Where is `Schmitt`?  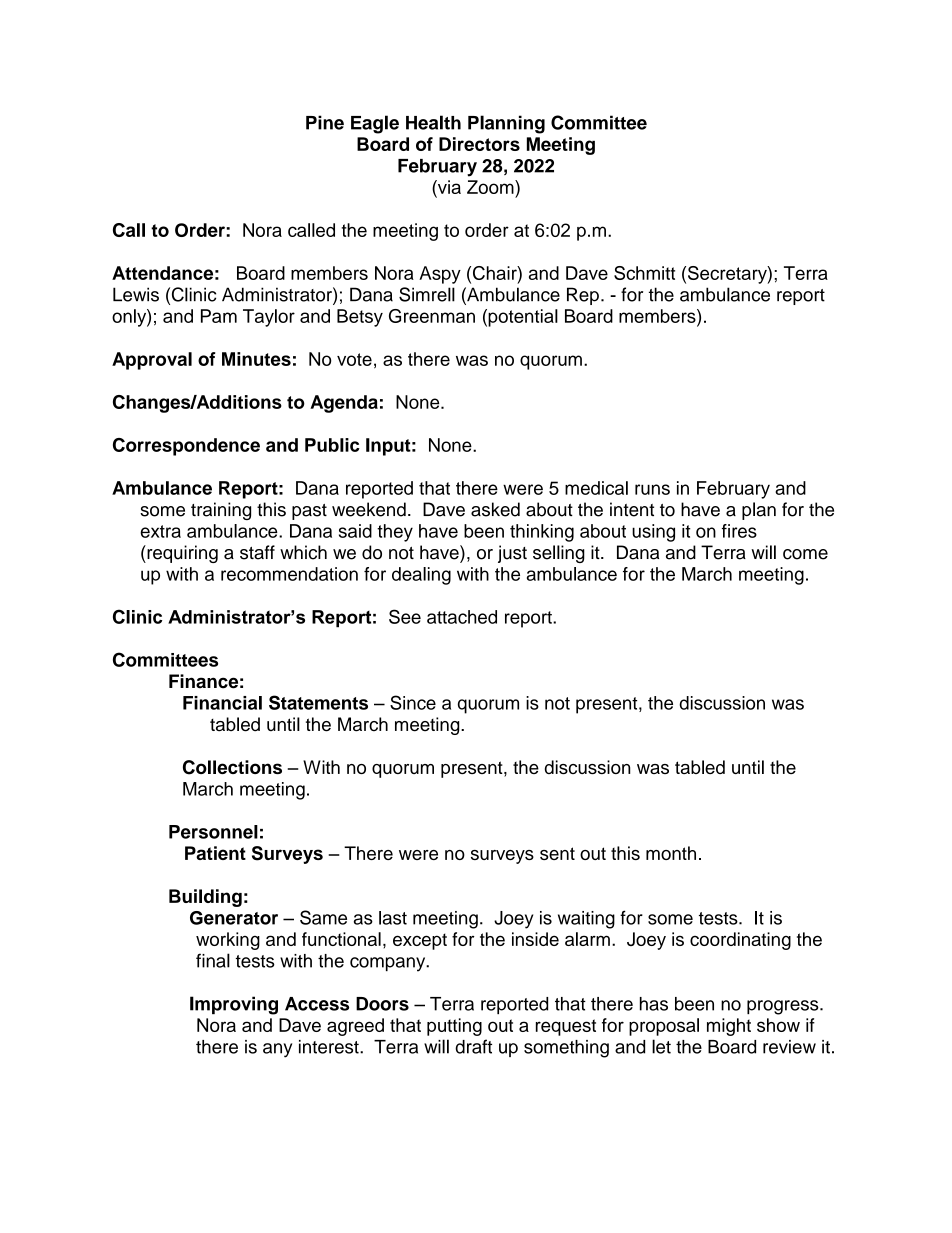
Schmitt is located at coordinates (644, 273).
